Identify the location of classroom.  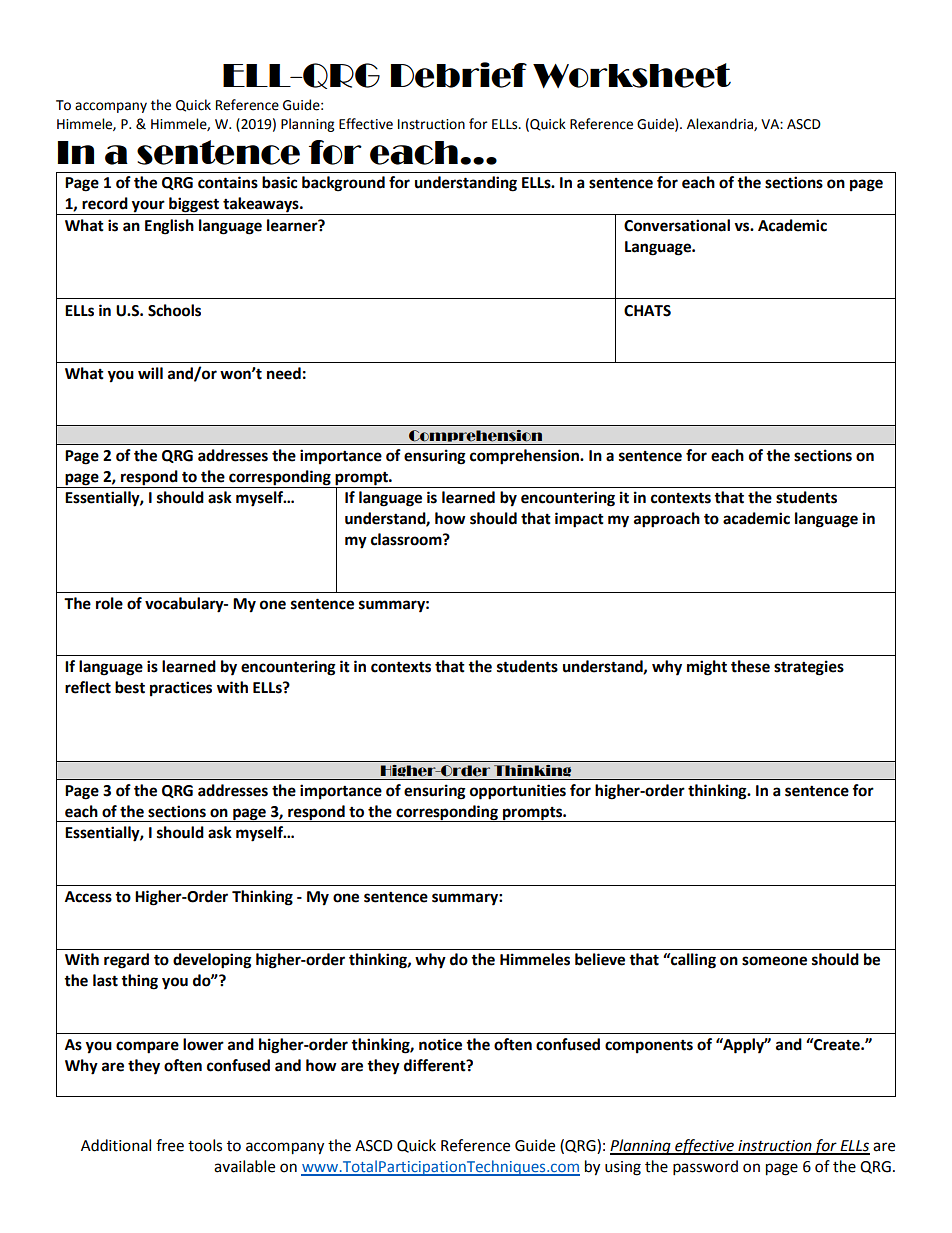
(407, 539).
